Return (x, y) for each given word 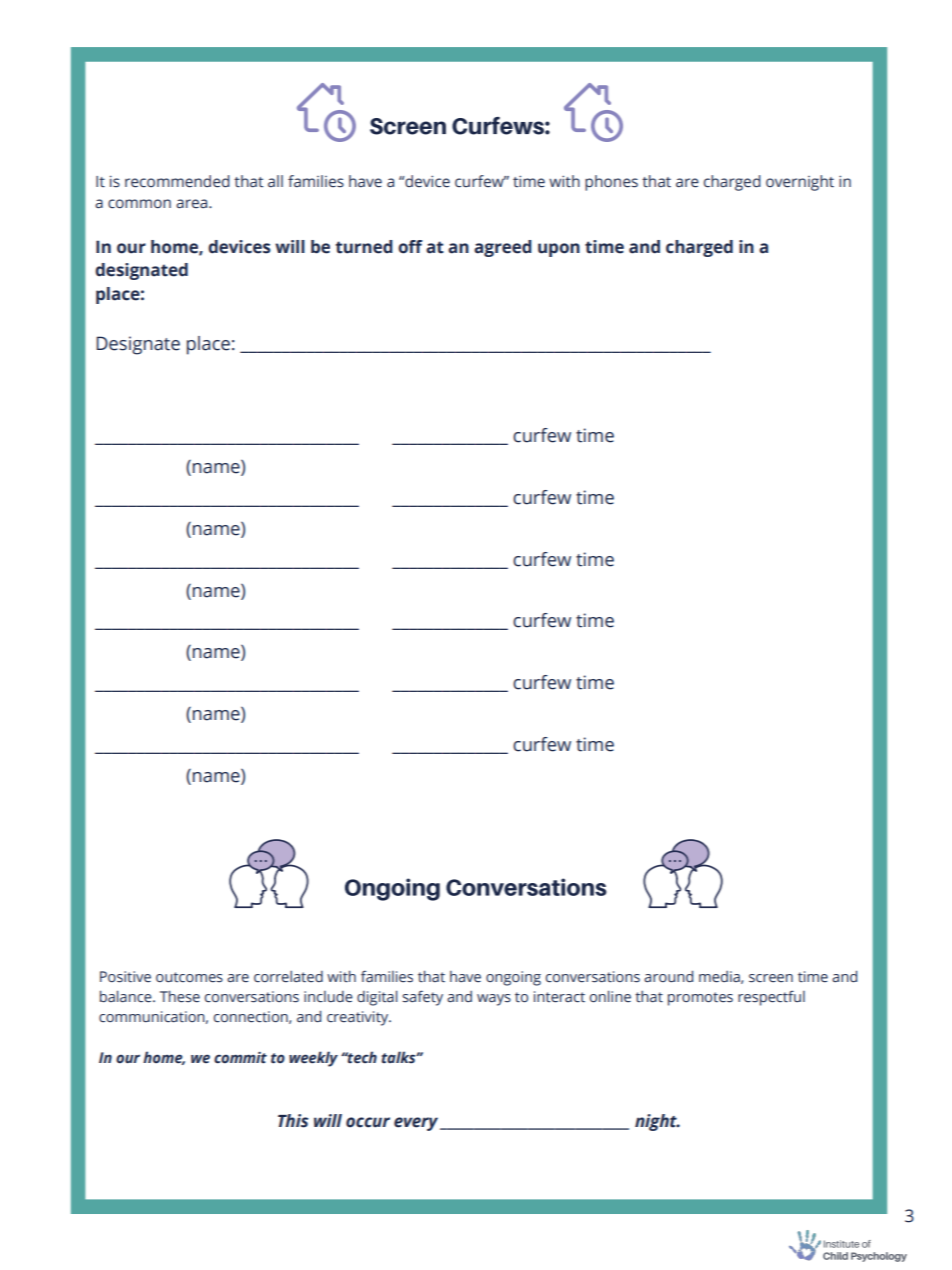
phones (611, 183)
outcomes (189, 977)
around (668, 976)
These (180, 996)
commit (240, 1058)
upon (559, 250)
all (275, 181)
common (139, 204)
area (193, 204)
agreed (503, 248)
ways (494, 1000)
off (410, 247)
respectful (771, 998)
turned (364, 247)
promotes (700, 999)
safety (422, 998)
